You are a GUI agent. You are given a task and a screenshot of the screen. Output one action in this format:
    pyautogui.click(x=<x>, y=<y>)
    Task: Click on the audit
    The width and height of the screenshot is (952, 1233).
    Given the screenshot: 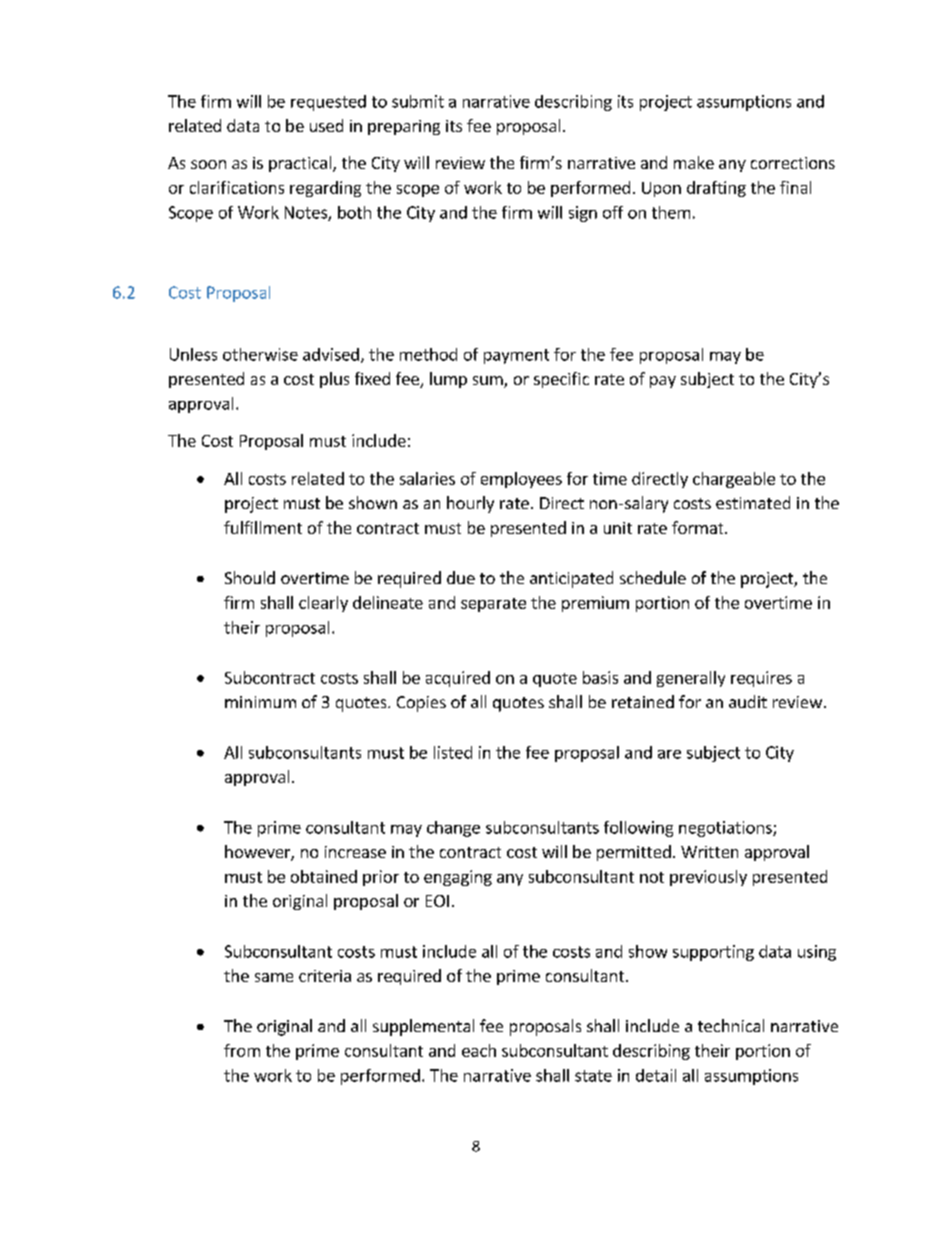 What is the action you would take?
    pyautogui.click(x=748, y=701)
